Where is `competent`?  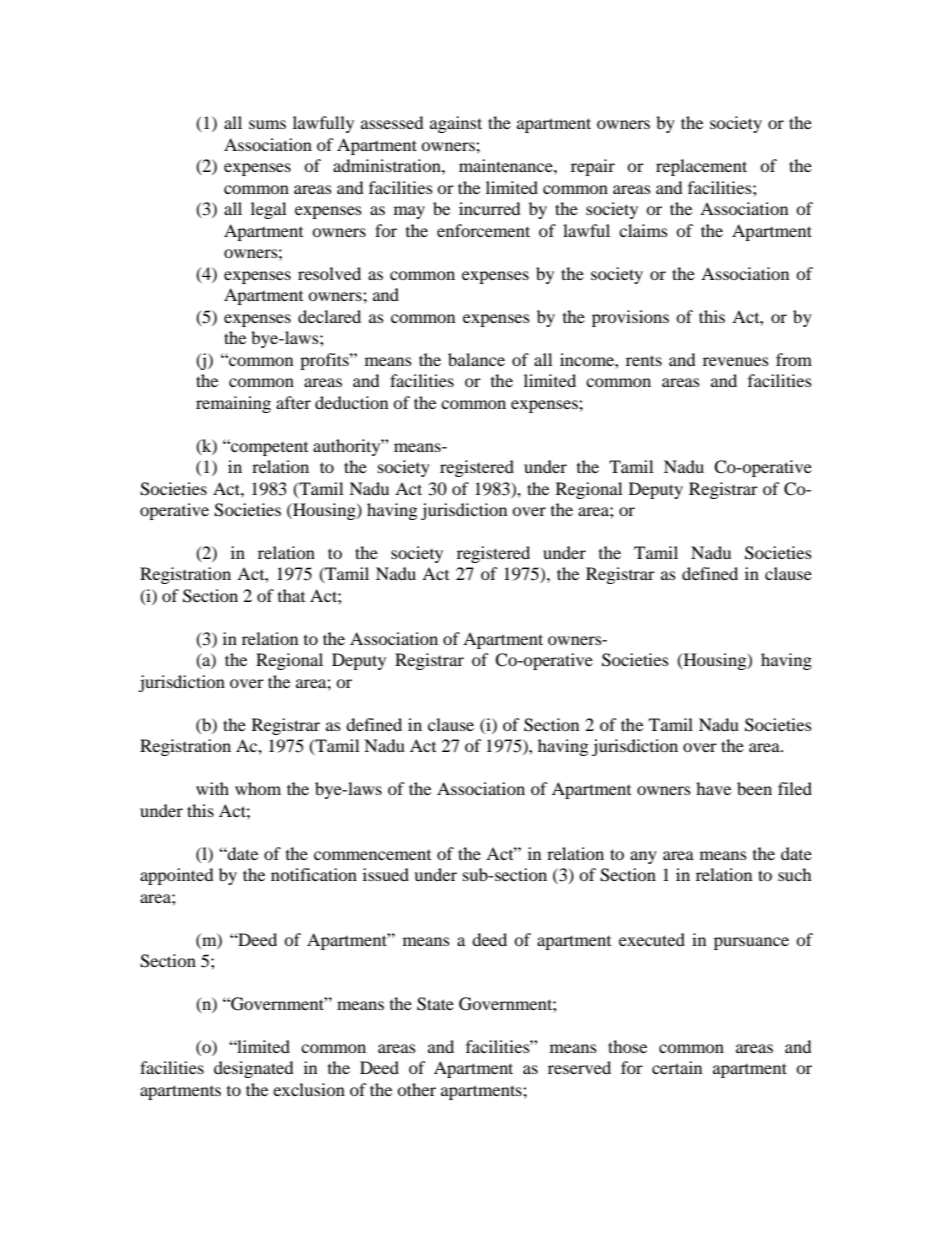 competent is located at coordinates (268, 447).
